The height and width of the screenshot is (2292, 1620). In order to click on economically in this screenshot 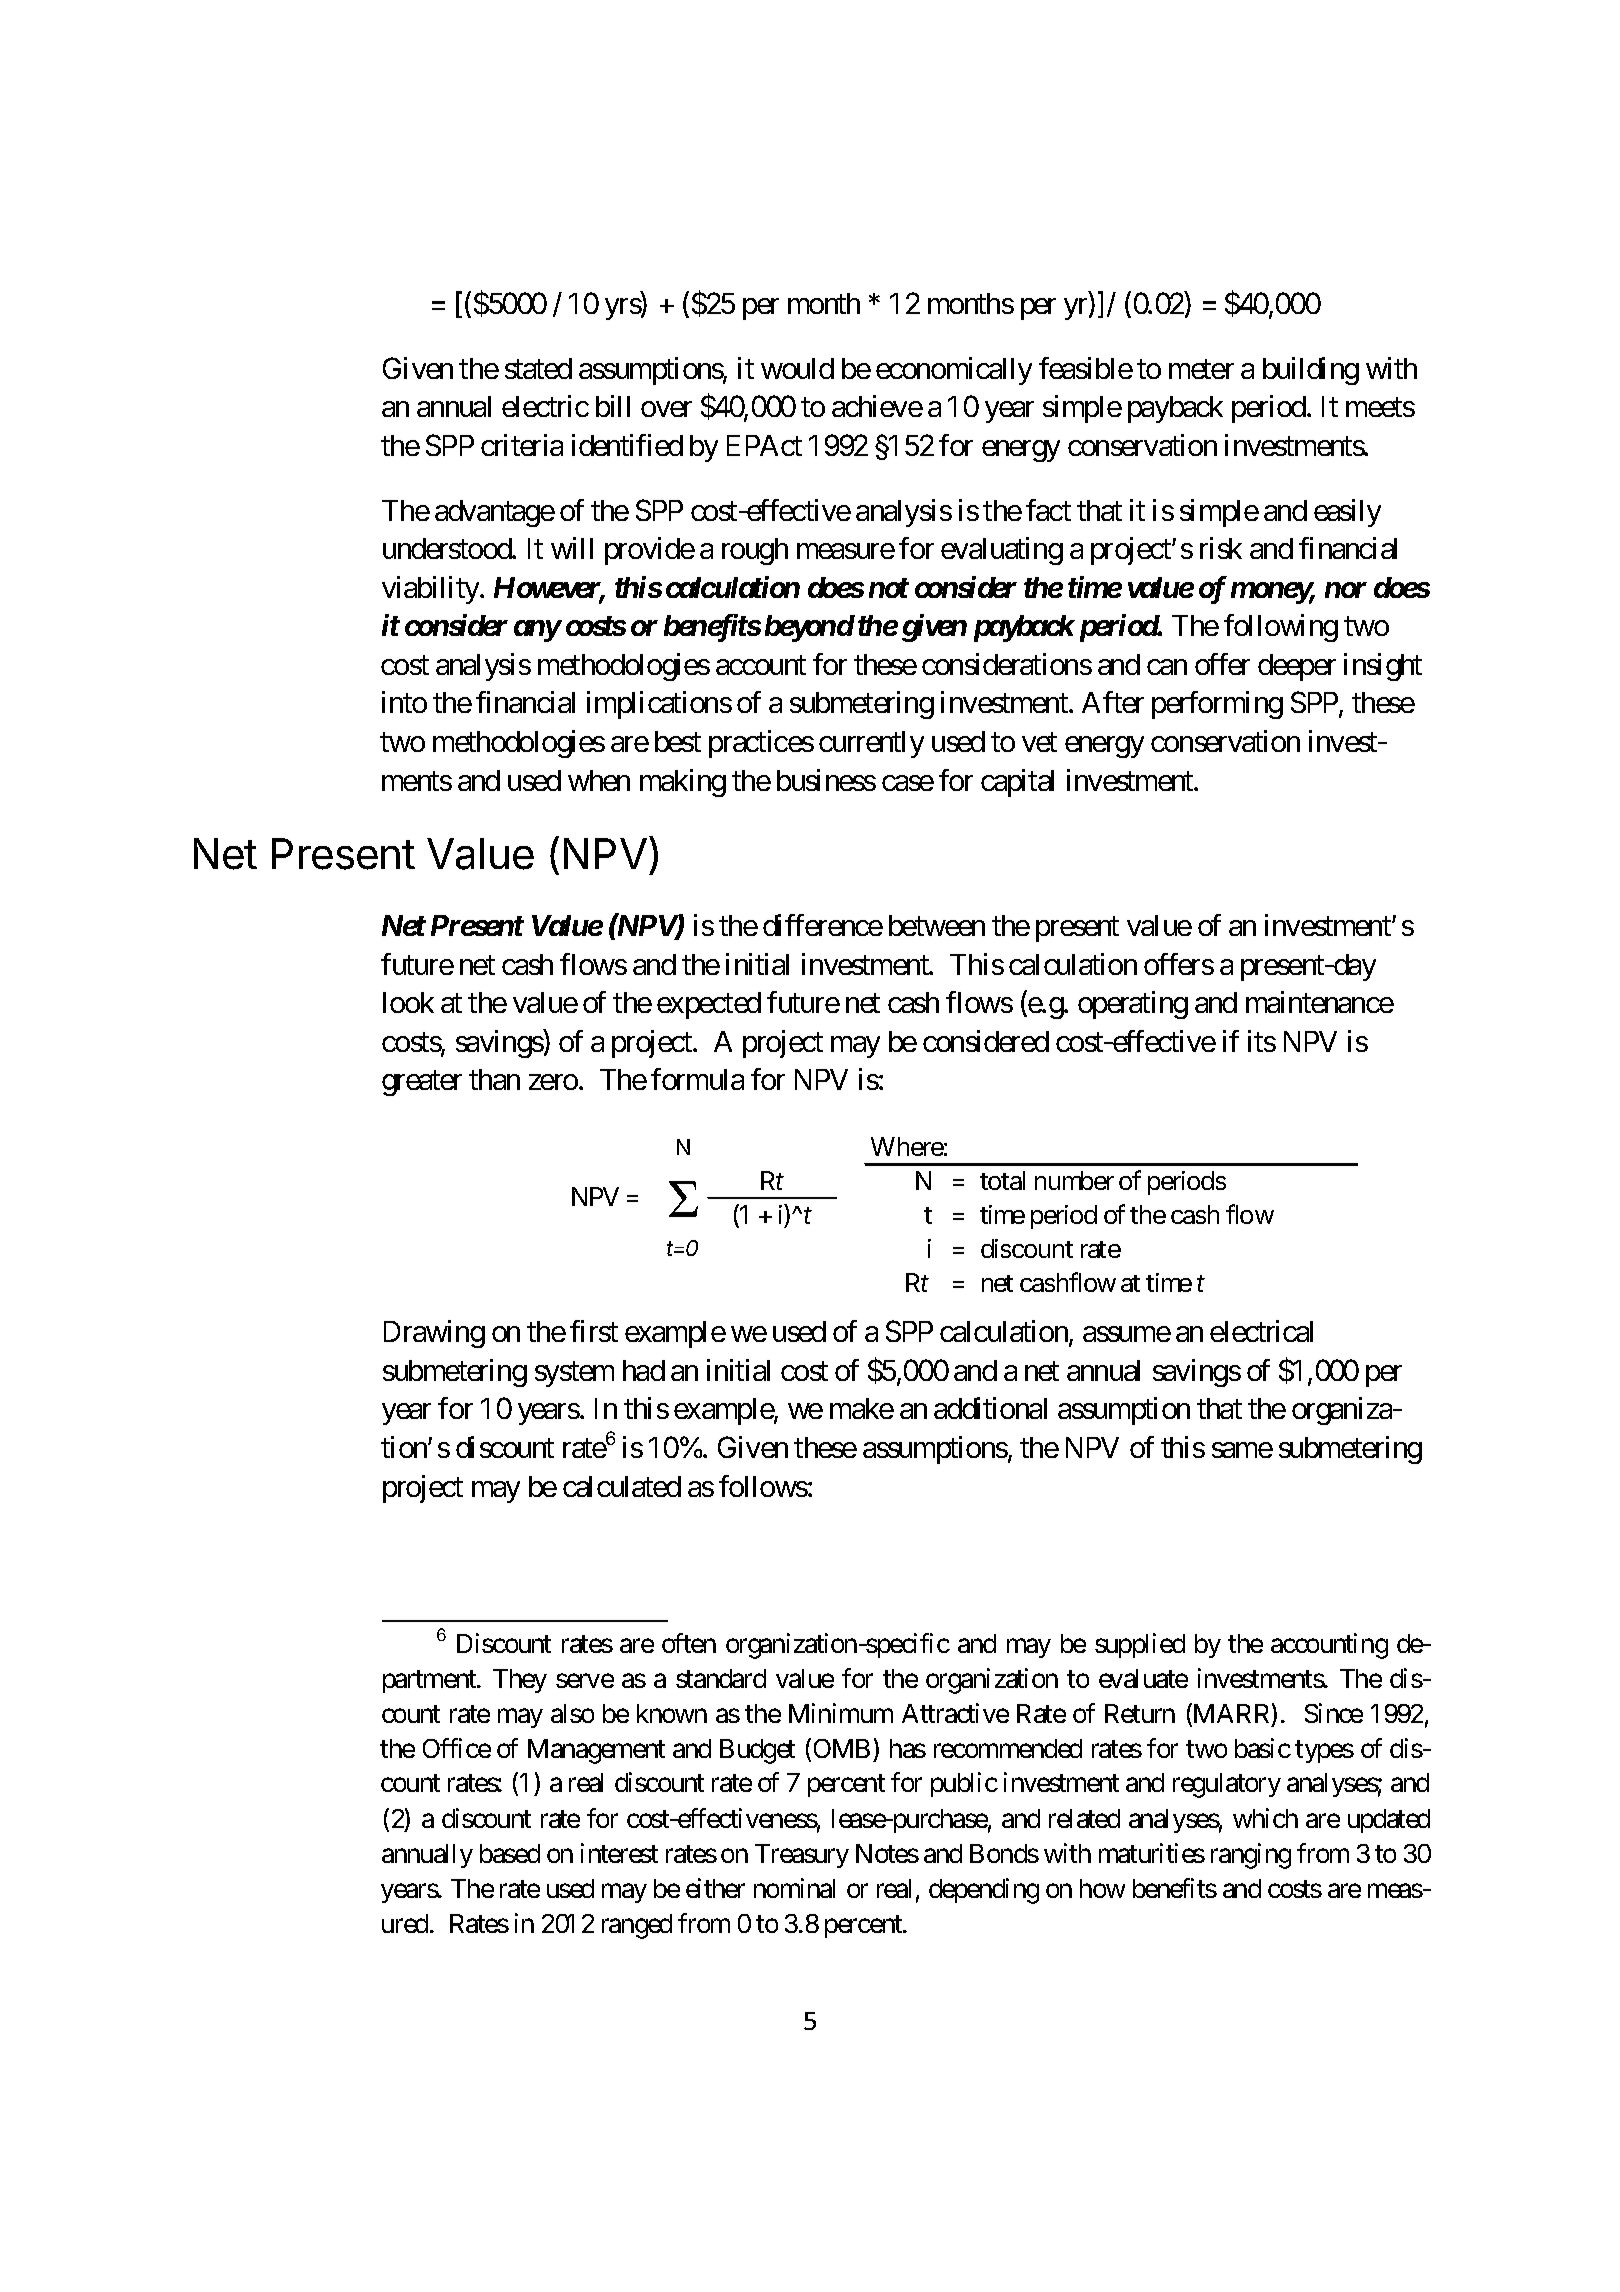, I will do `click(954, 371)`.
